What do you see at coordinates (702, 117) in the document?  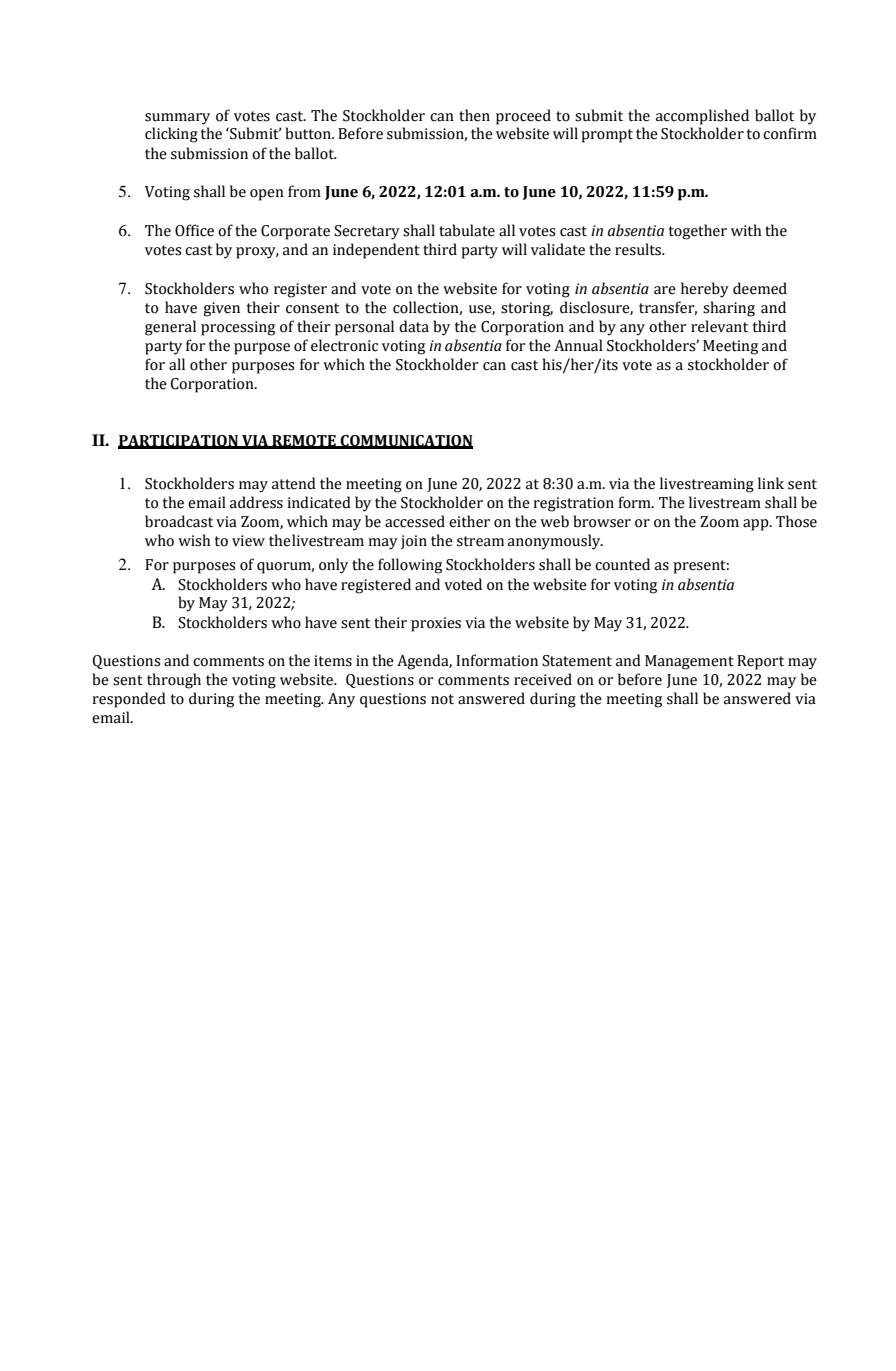 I see `accomplished` at bounding box center [702, 117].
